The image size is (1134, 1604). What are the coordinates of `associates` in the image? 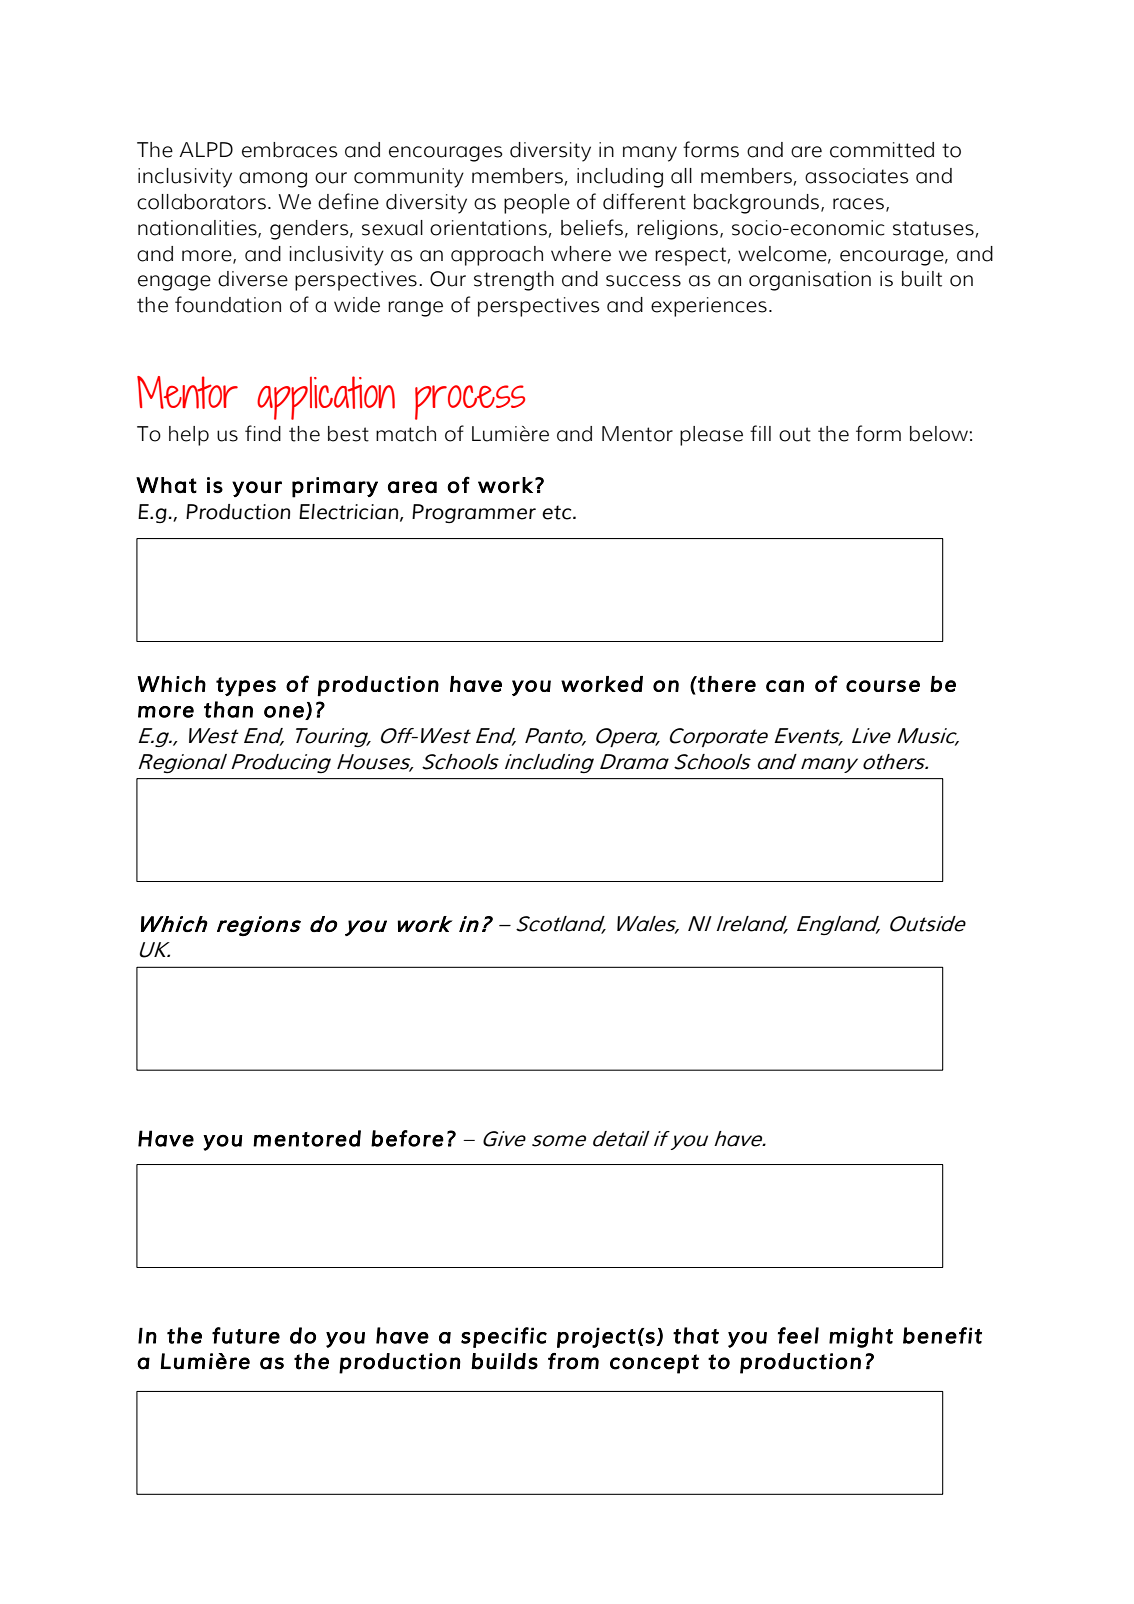 It's located at (856, 176).
